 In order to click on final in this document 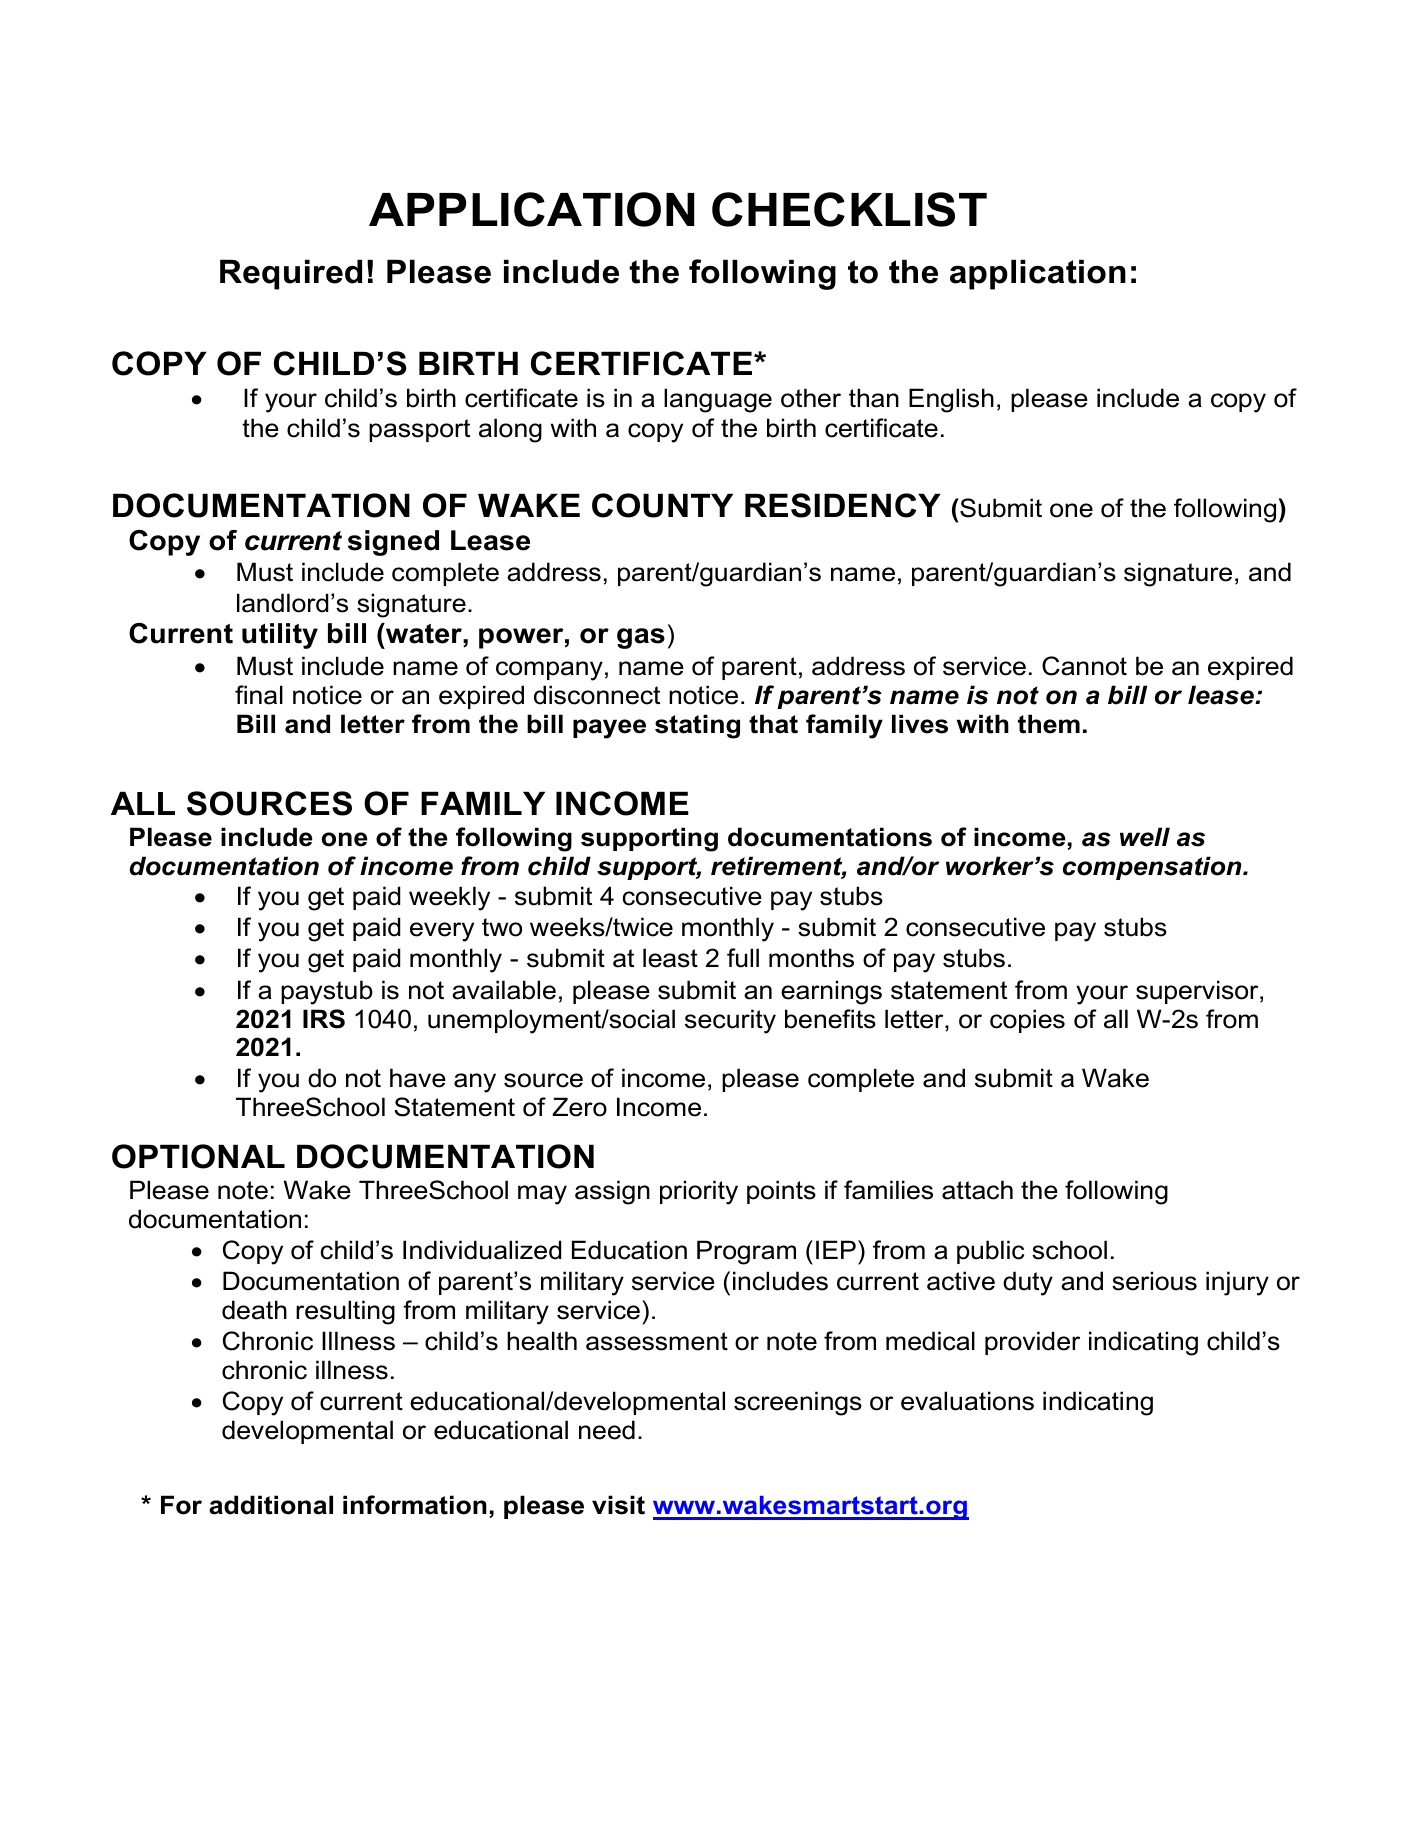, I will do `click(259, 695)`.
